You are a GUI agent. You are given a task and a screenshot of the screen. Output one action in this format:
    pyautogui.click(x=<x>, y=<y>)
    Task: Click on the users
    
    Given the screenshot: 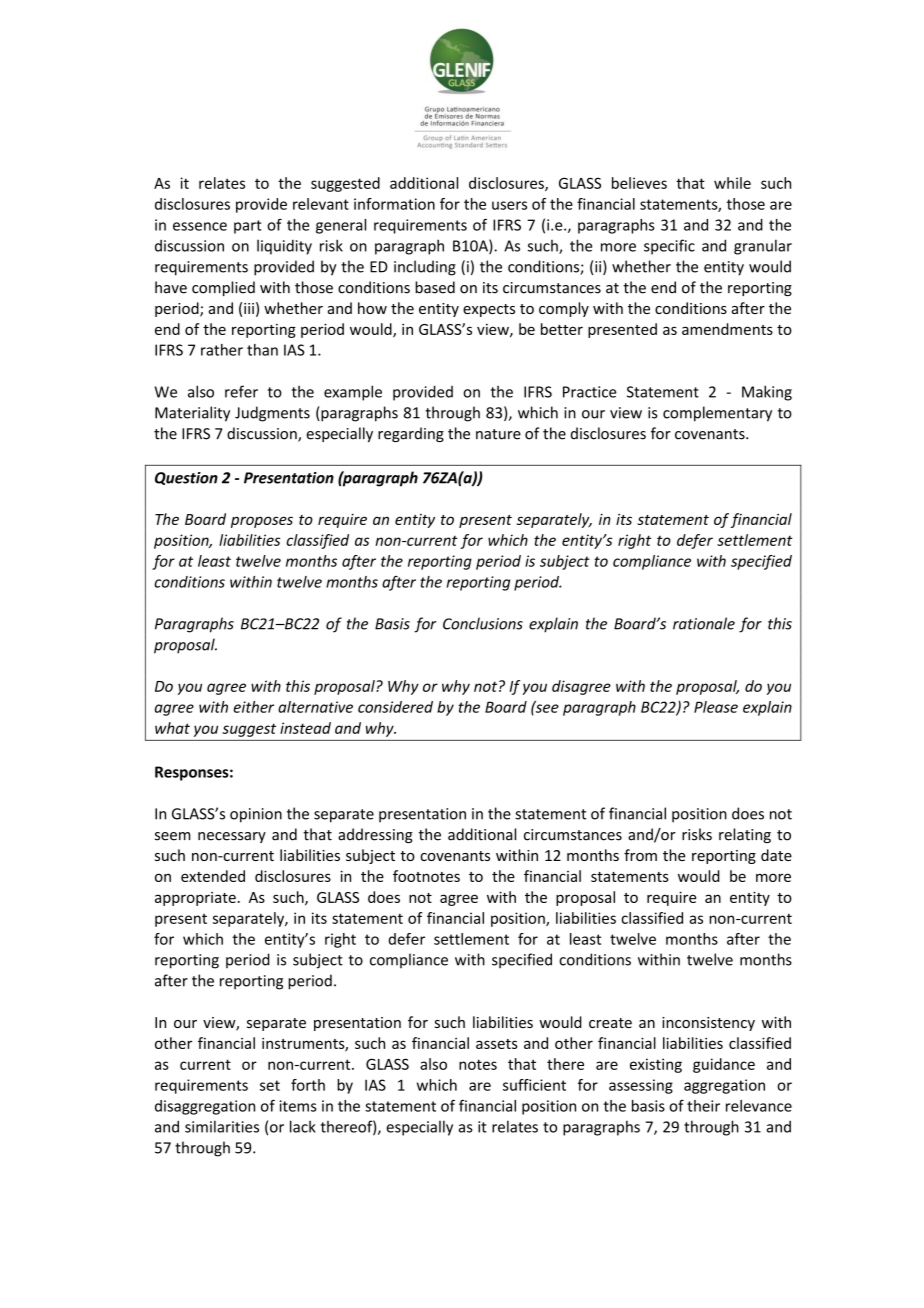 What is the action you would take?
    pyautogui.click(x=509, y=205)
